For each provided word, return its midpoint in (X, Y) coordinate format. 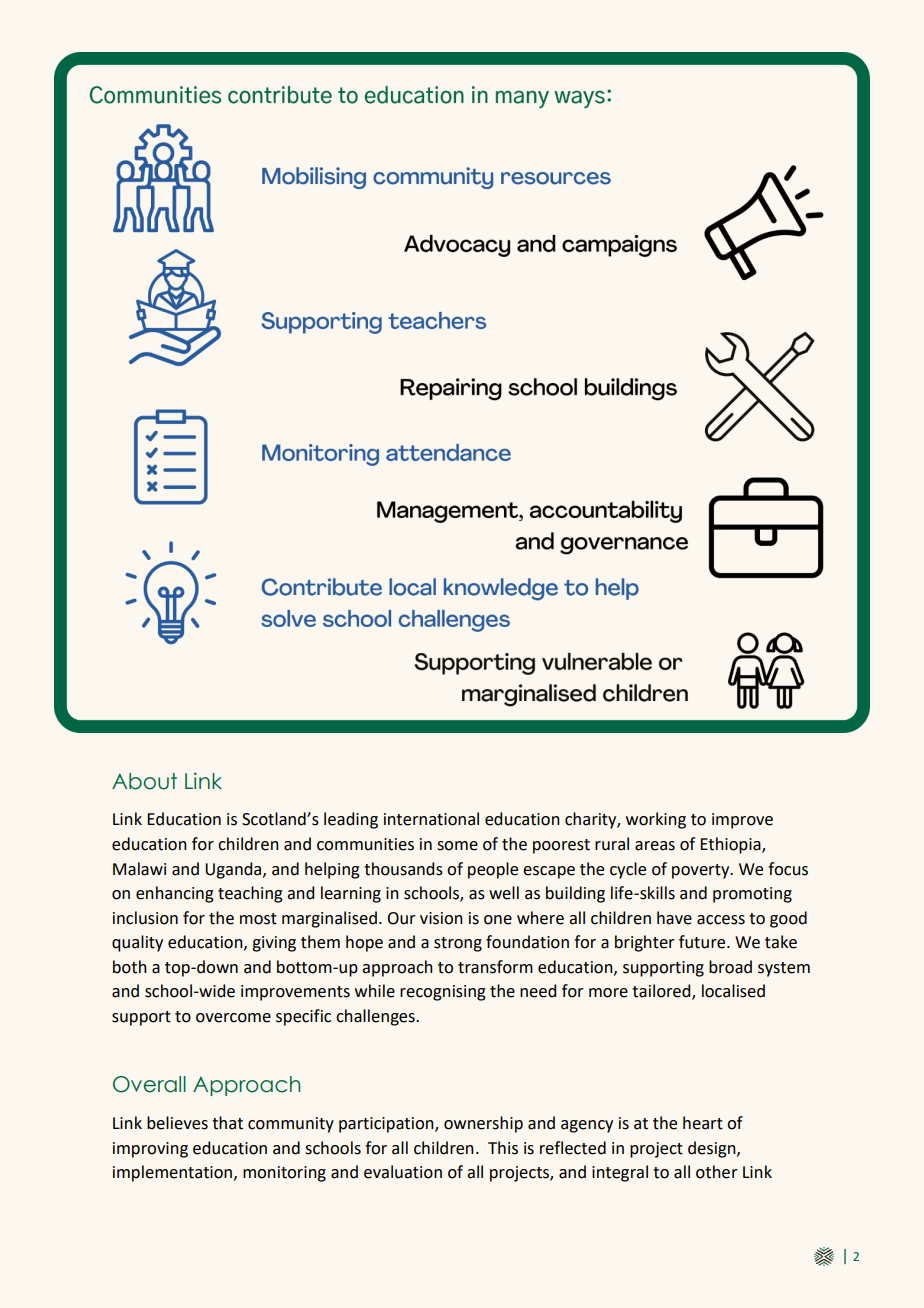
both (130, 967)
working (656, 820)
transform (495, 967)
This (503, 1148)
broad (730, 967)
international (431, 819)
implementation (174, 1173)
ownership (483, 1124)
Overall (149, 1084)
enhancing (175, 894)
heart (703, 1123)
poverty (702, 871)
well (504, 893)
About (144, 781)
